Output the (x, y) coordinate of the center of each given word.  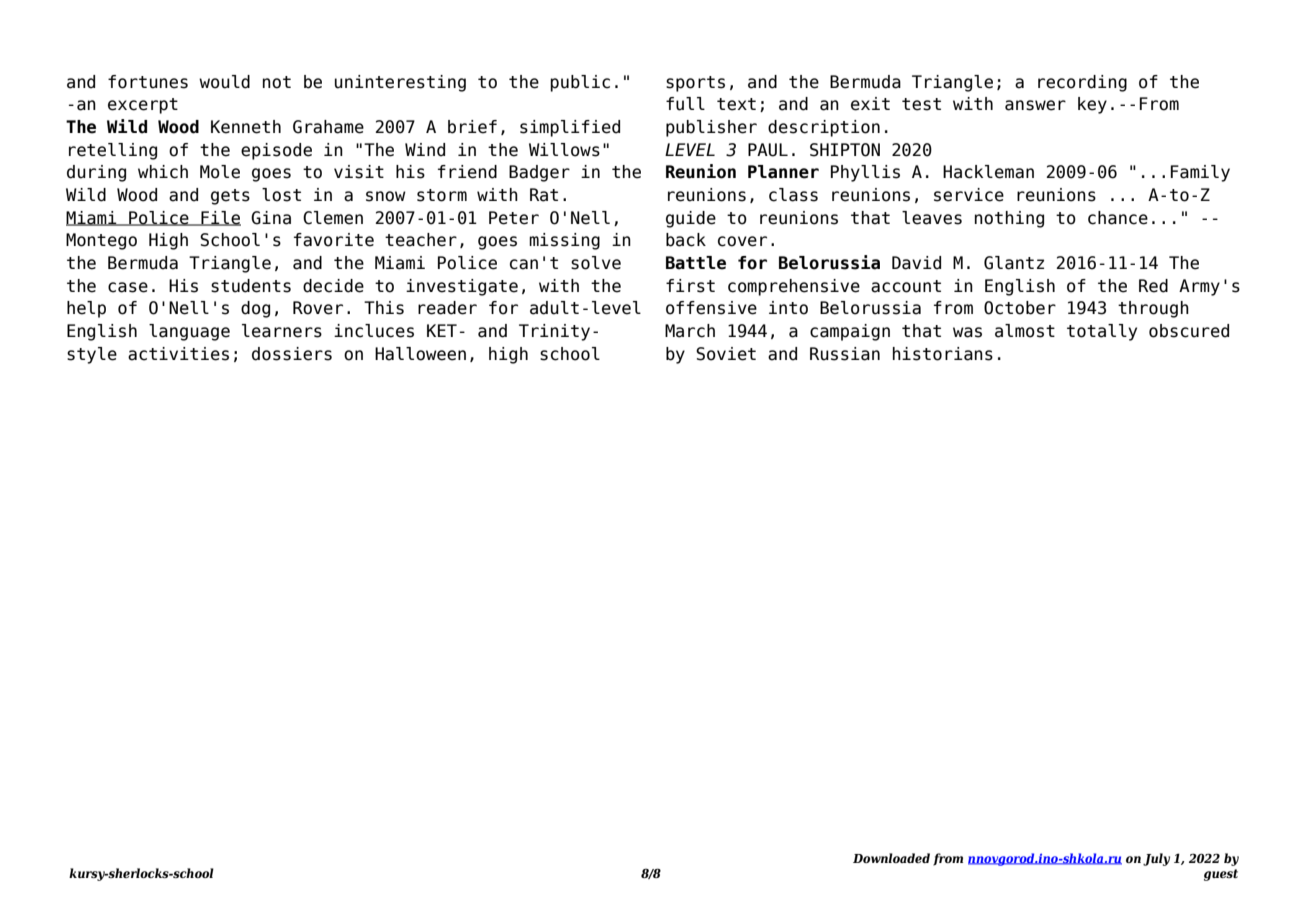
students (251, 286)
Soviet (726, 354)
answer (1035, 105)
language (189, 332)
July (1156, 859)
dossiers (292, 354)
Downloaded (891, 858)
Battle (696, 263)
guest (1221, 875)
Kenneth (246, 127)
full (685, 104)
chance (1118, 218)
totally (1102, 332)
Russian (845, 354)
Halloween (420, 354)
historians (943, 354)
